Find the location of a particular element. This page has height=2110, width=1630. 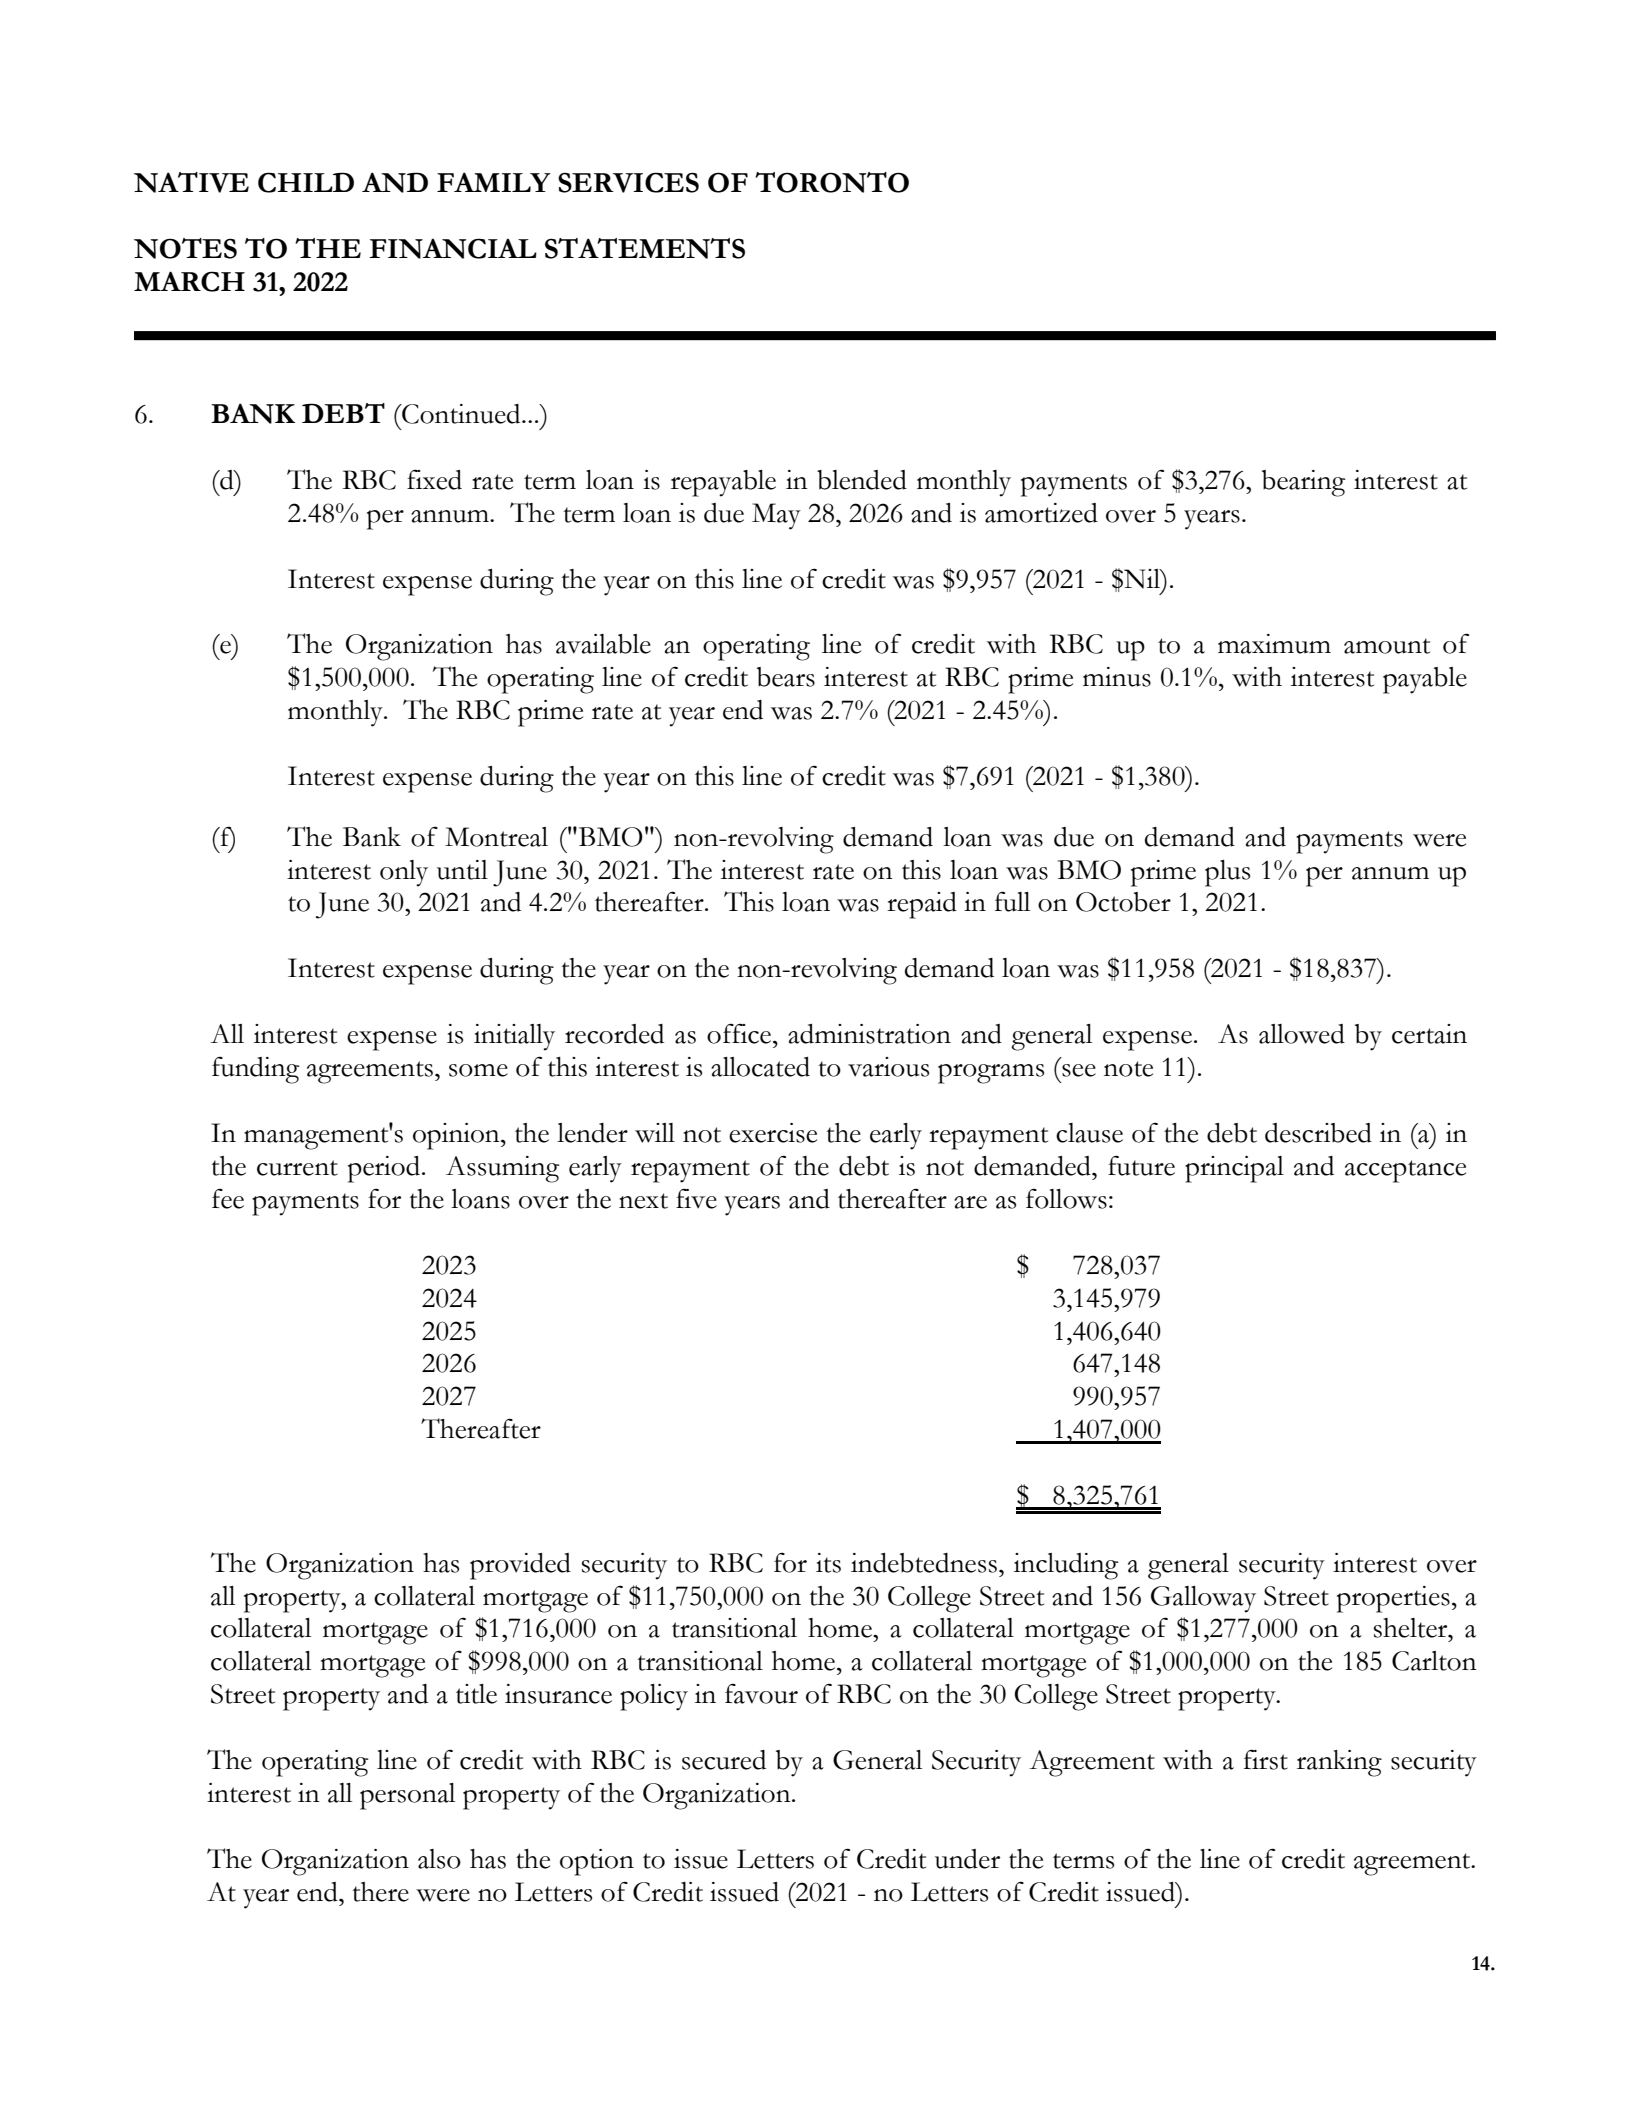

personal is located at coordinates (407, 1796).
